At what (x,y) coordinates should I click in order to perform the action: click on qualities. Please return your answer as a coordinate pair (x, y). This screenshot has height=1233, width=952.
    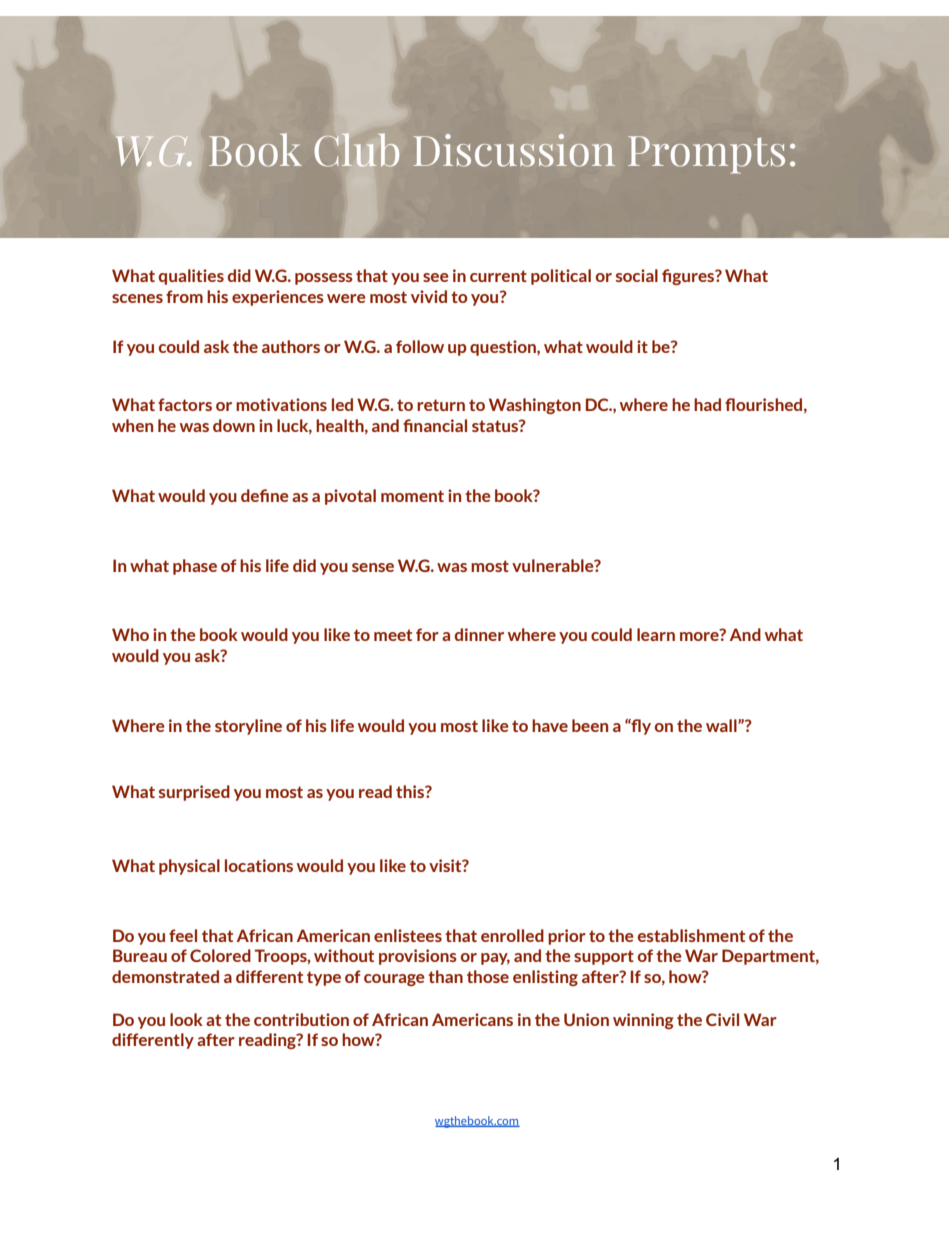
    Looking at the image, I should click on (191, 277).
